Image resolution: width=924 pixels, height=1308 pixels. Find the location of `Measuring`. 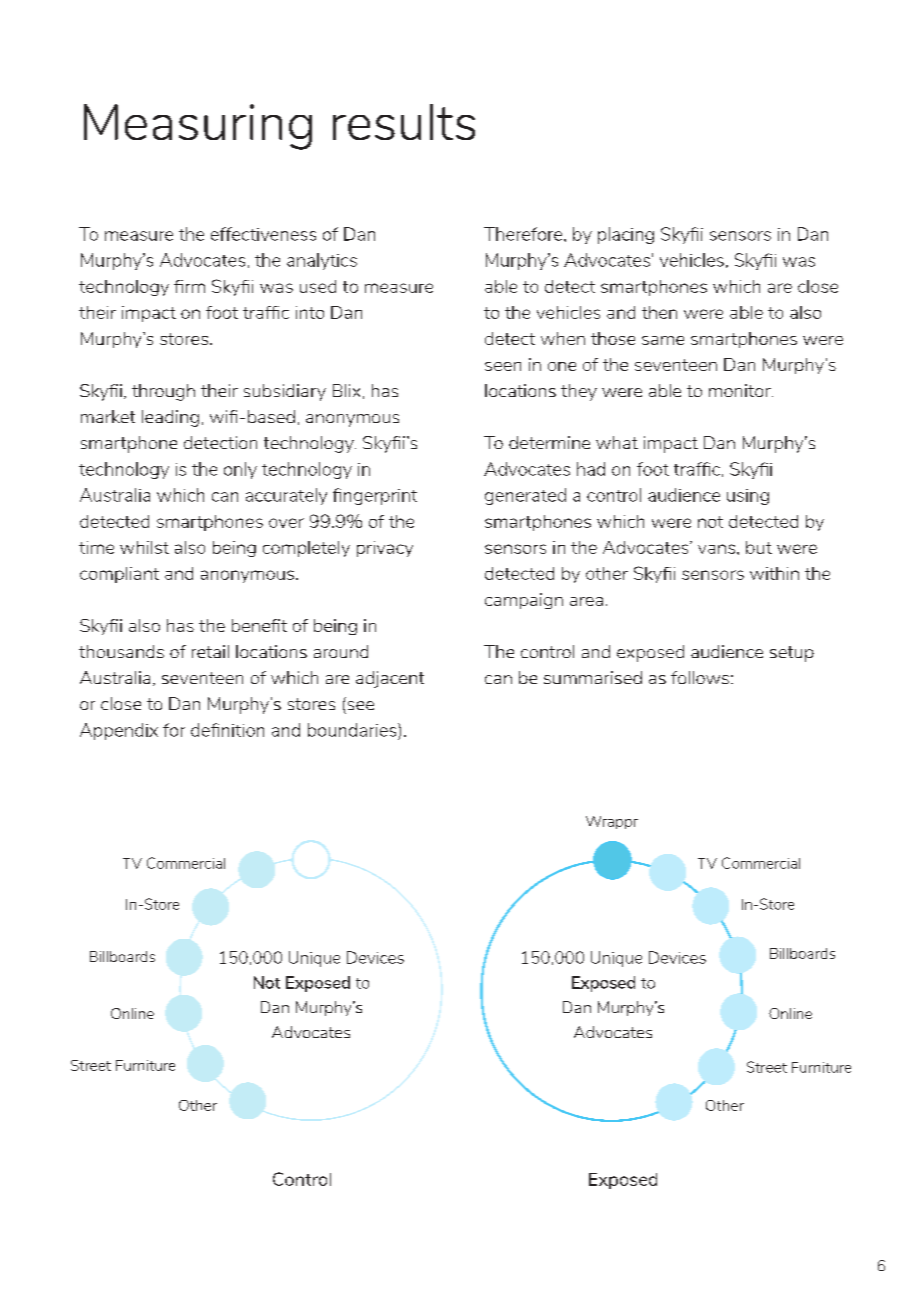

Measuring is located at coordinates (198, 127).
